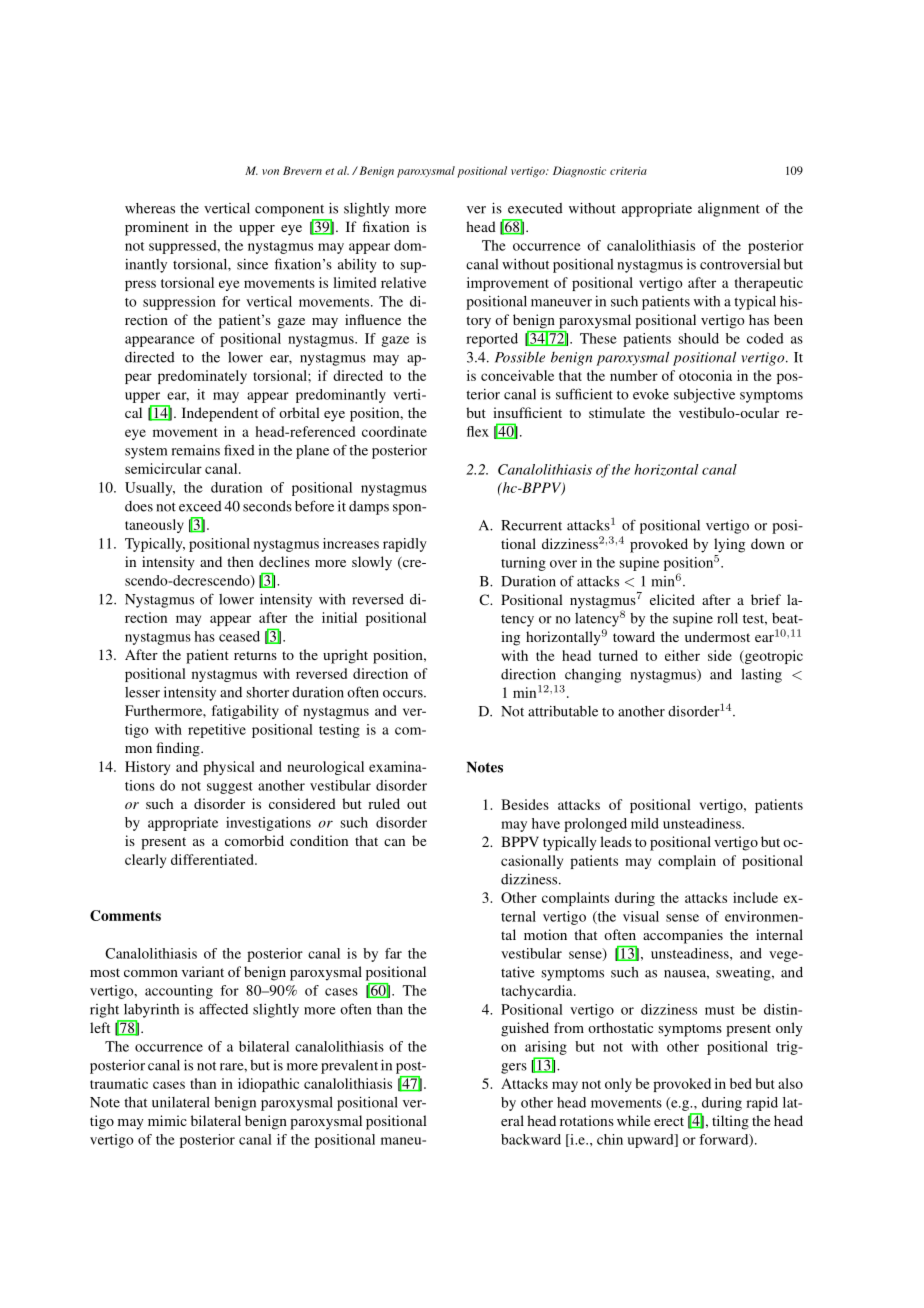 This image has width=924, height=1308. I want to click on either, so click(682, 655).
